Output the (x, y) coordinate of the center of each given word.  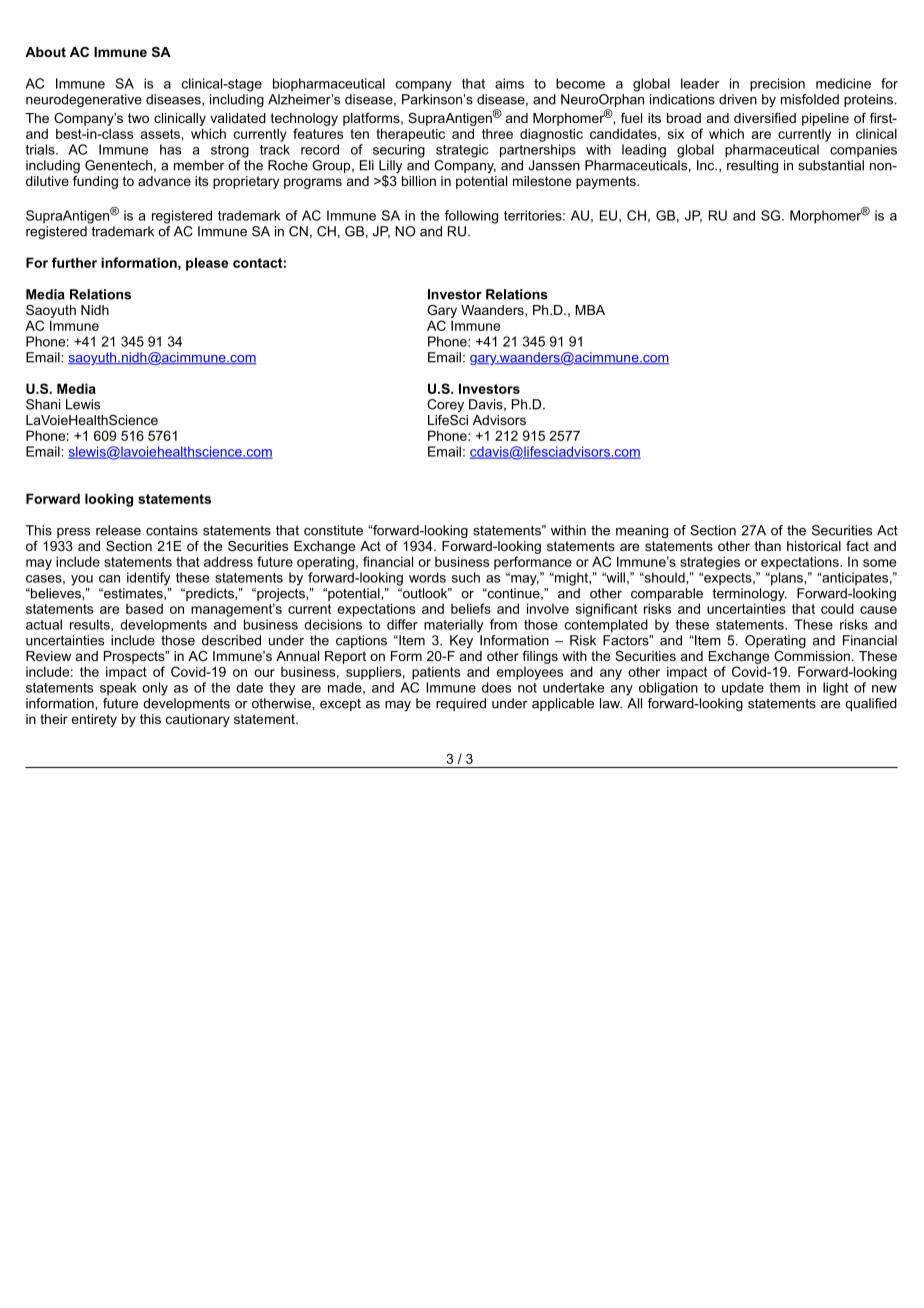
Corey (445, 405)
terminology (749, 596)
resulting (752, 166)
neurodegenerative (84, 100)
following (471, 217)
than (768, 546)
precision (777, 85)
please (207, 264)
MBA (590, 310)
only (155, 689)
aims (509, 83)
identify (148, 579)
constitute (333, 530)
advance (164, 181)
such (466, 577)
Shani (43, 404)
